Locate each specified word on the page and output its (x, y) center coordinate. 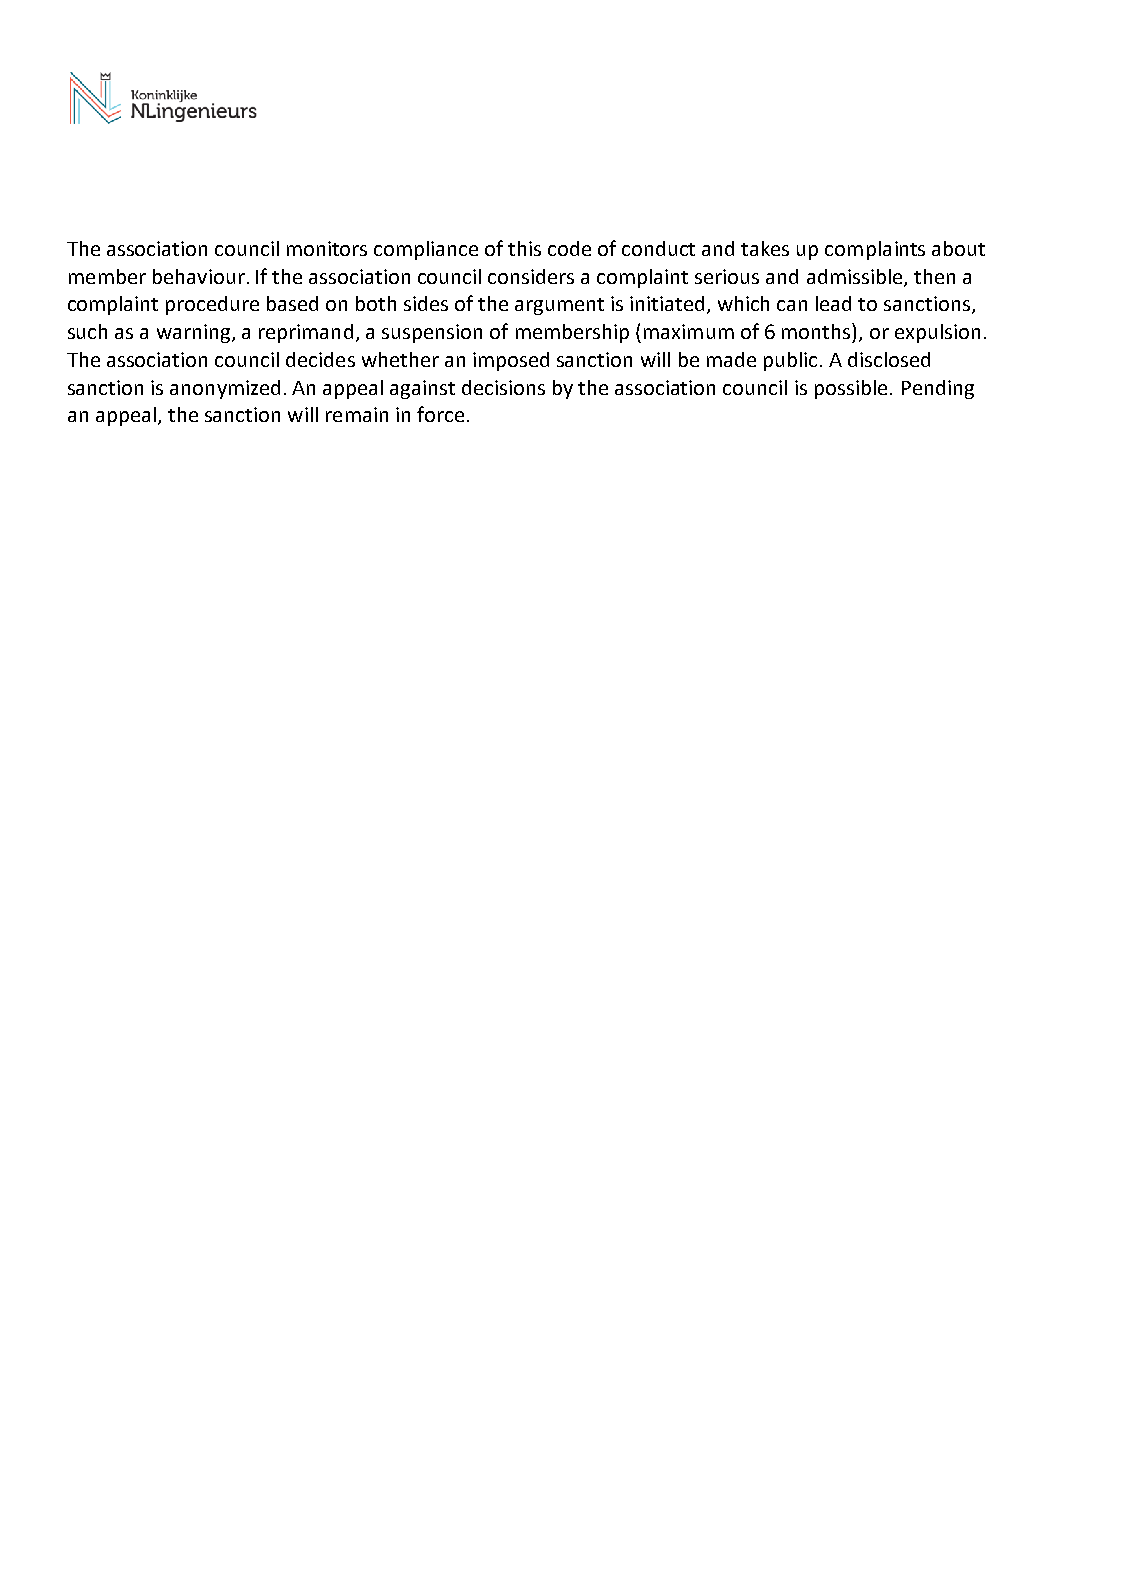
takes (765, 248)
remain (357, 414)
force (440, 414)
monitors (327, 248)
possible (851, 389)
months (817, 331)
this (524, 248)
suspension (432, 333)
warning (193, 333)
